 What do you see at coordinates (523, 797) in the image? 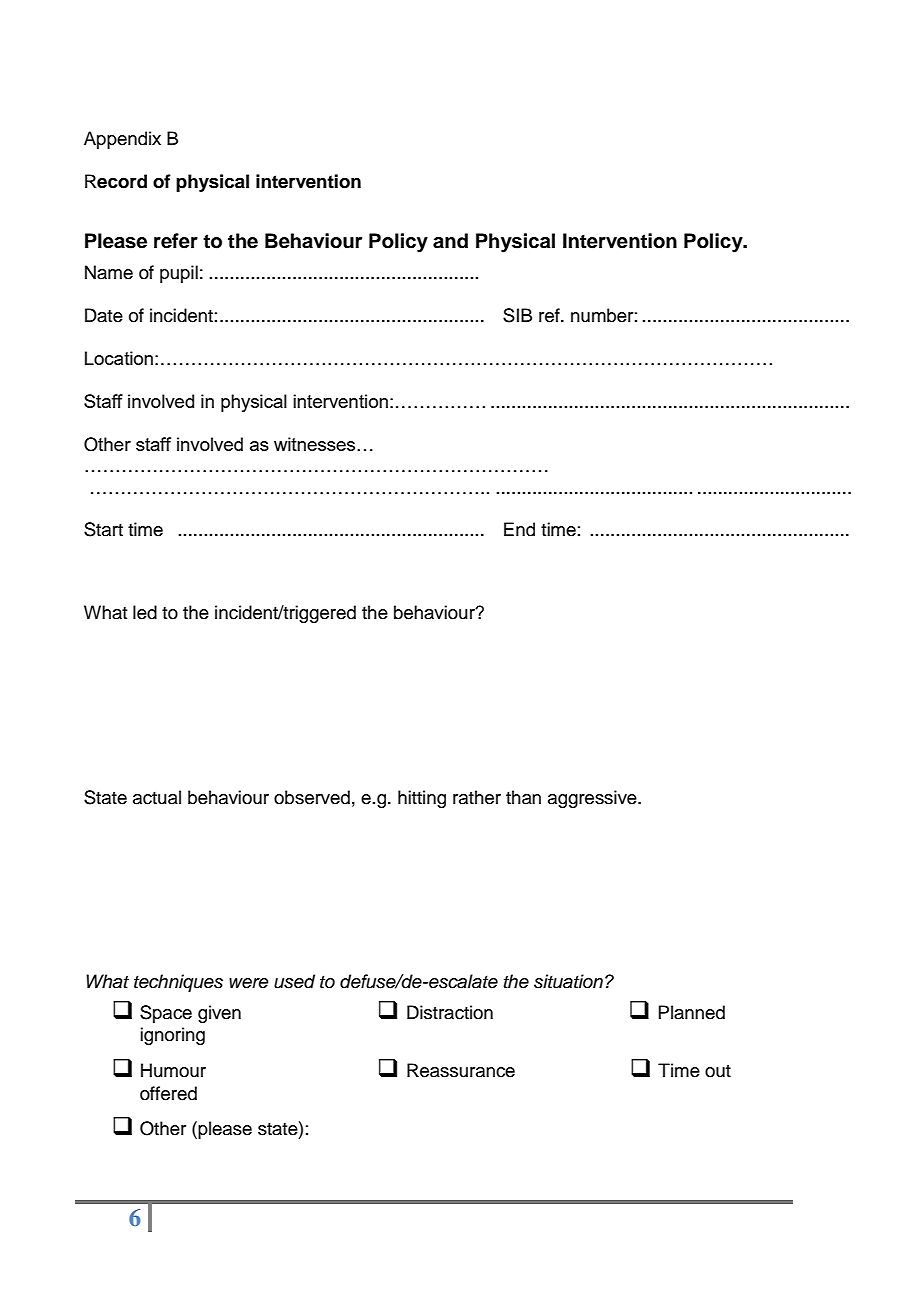
I see `than` at bounding box center [523, 797].
